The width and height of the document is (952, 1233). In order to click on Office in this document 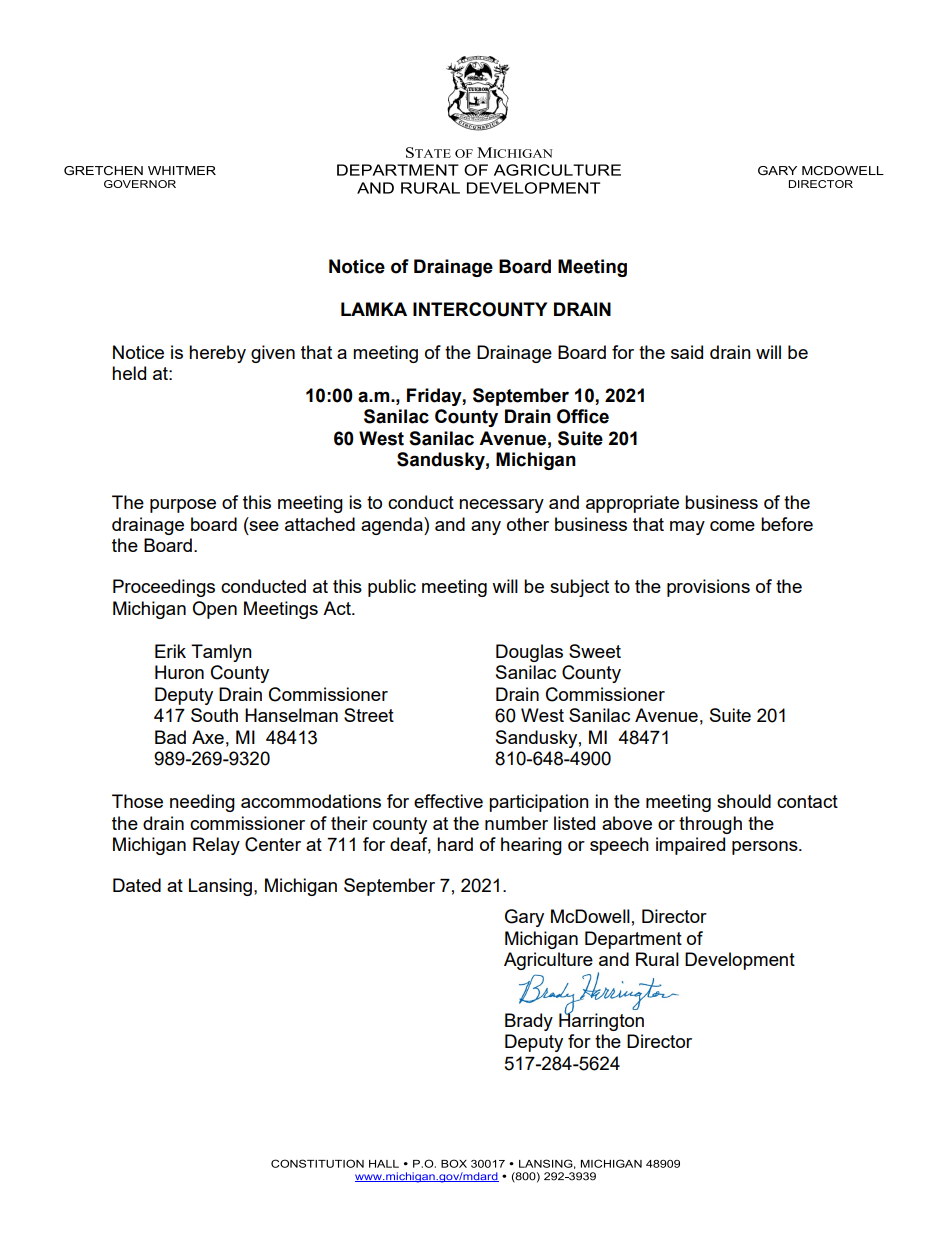, I will do `click(583, 416)`.
